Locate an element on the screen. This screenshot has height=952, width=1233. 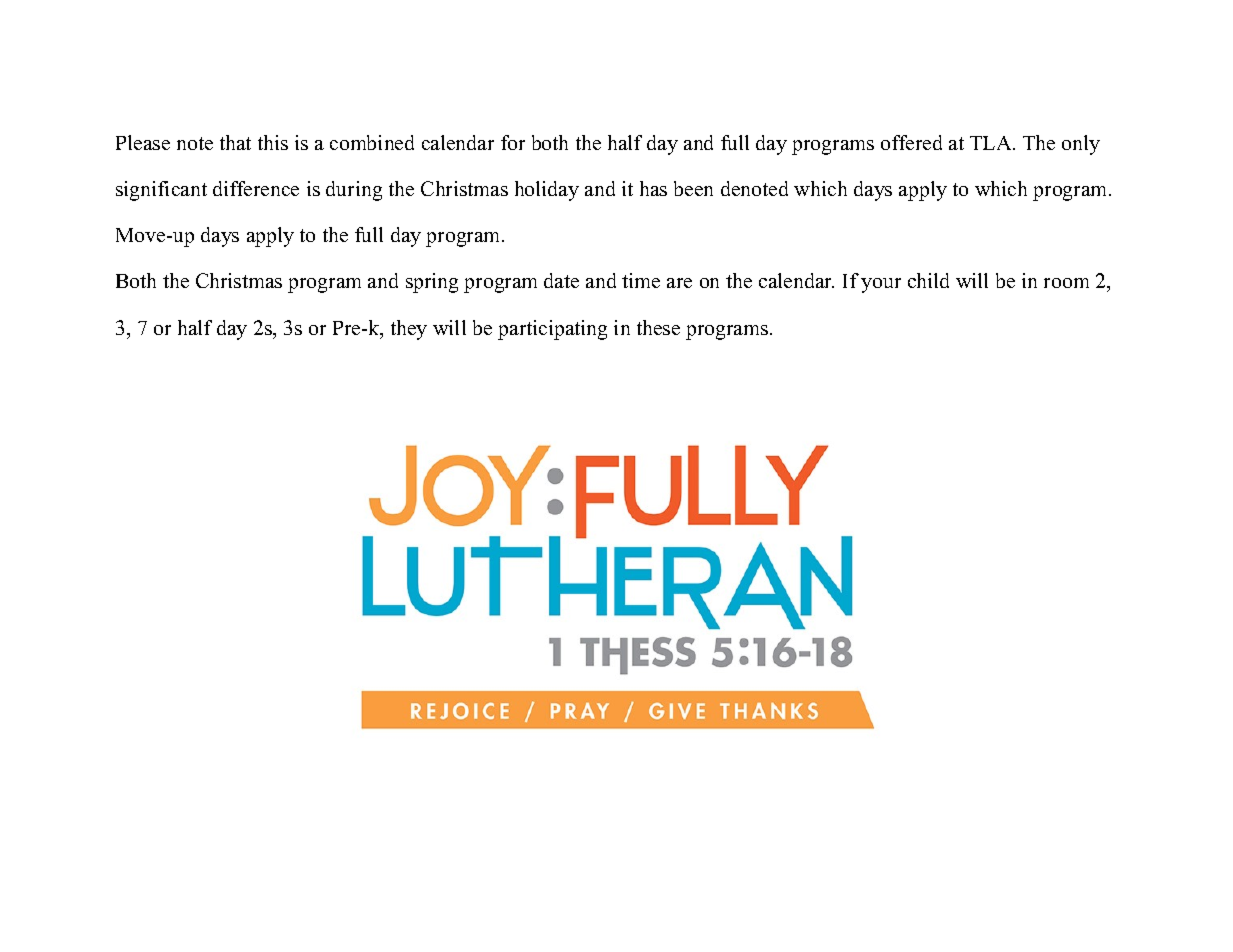
been is located at coordinates (693, 188).
